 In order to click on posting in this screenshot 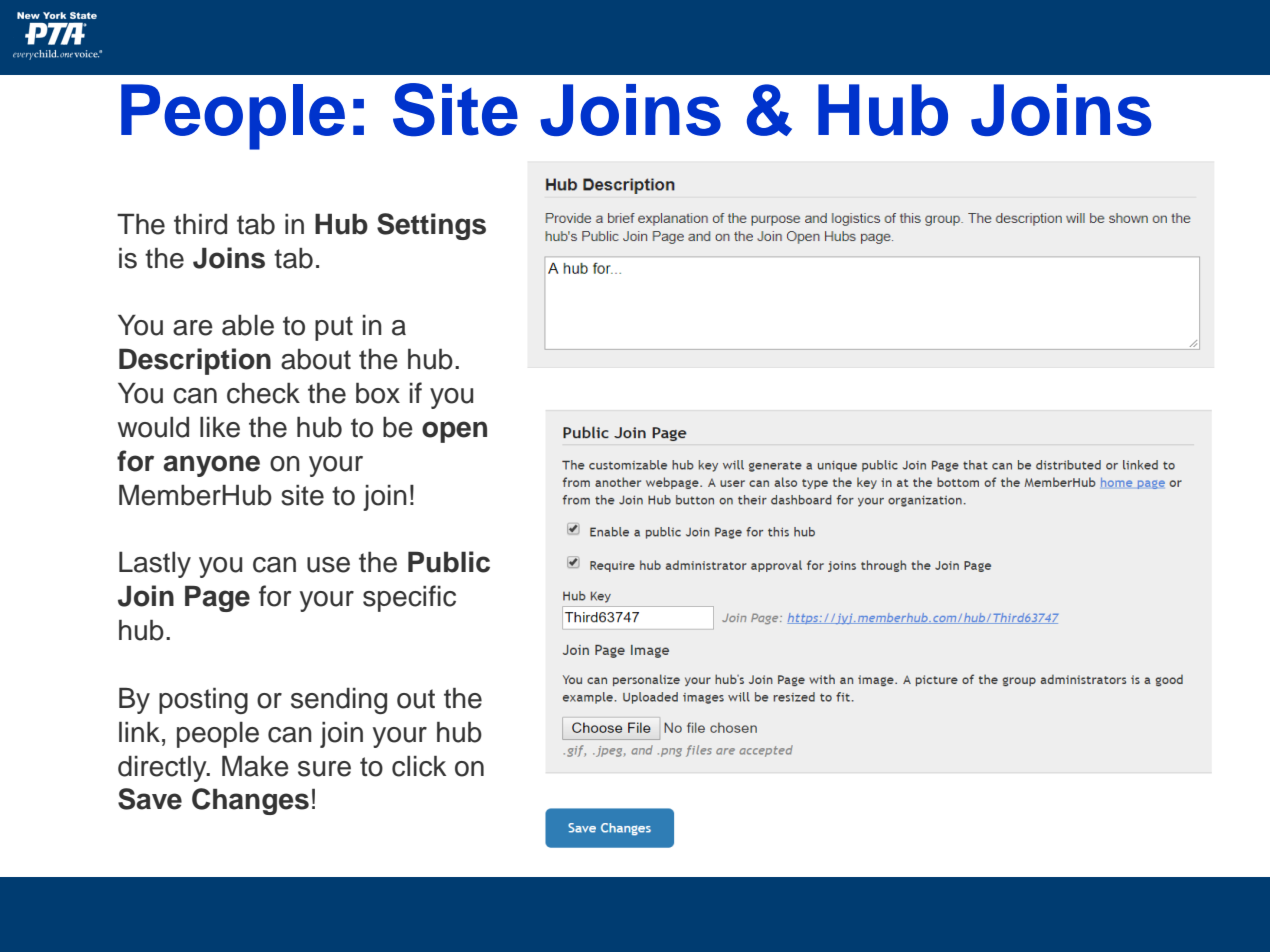, I will do `click(203, 701)`.
